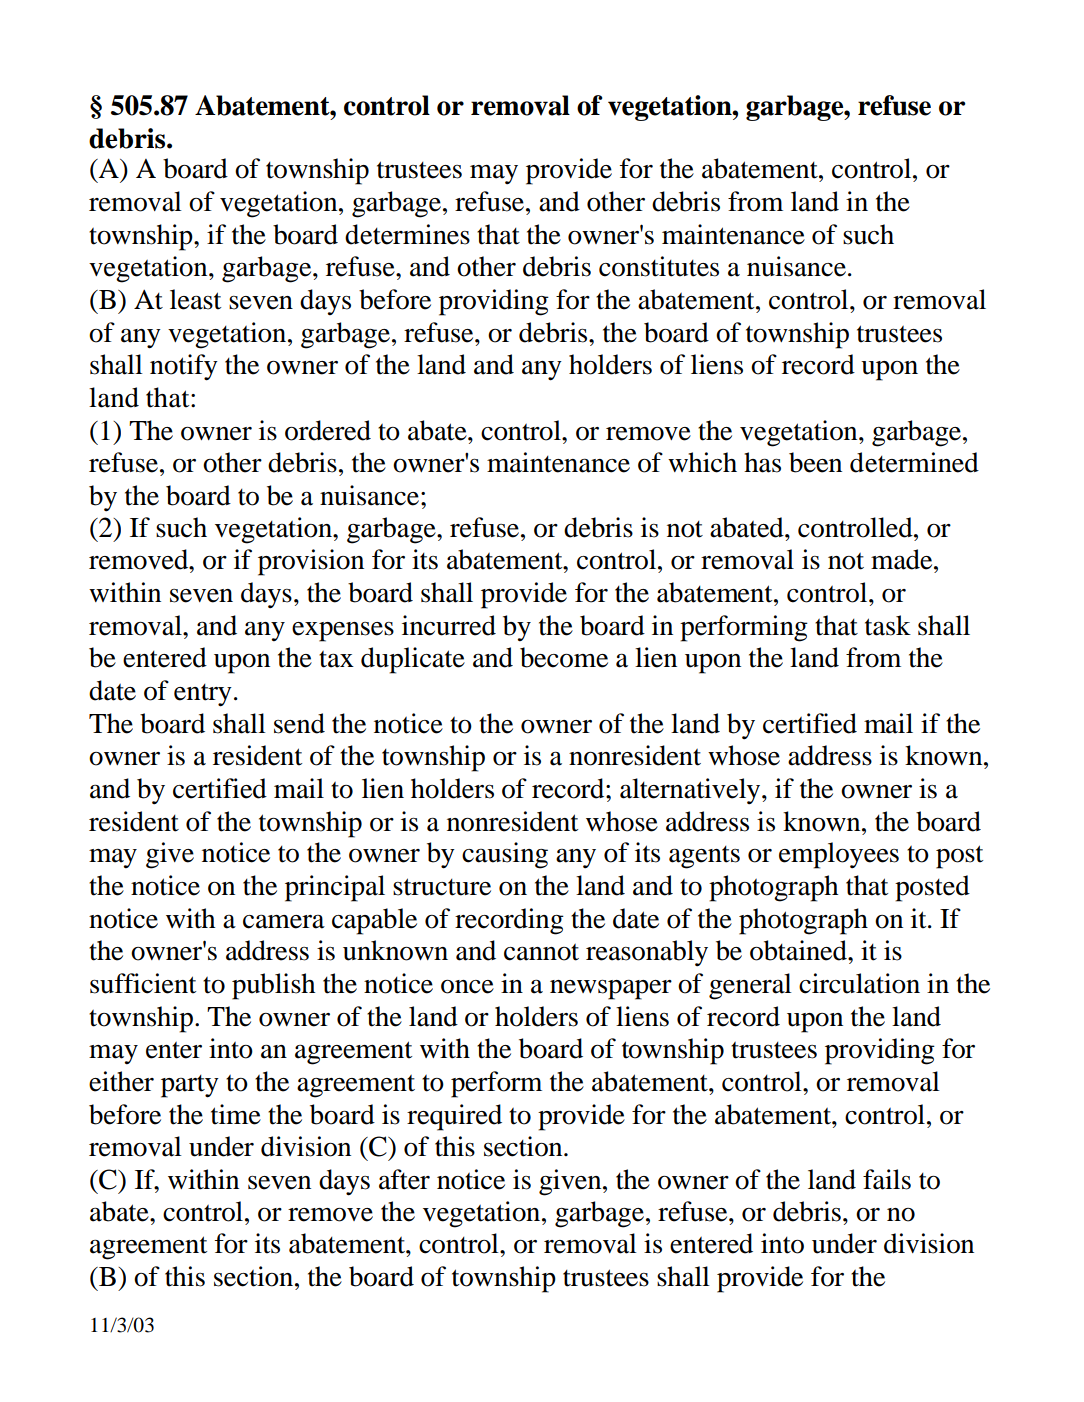  What do you see at coordinates (195, 299) in the page?
I see `least` at bounding box center [195, 299].
